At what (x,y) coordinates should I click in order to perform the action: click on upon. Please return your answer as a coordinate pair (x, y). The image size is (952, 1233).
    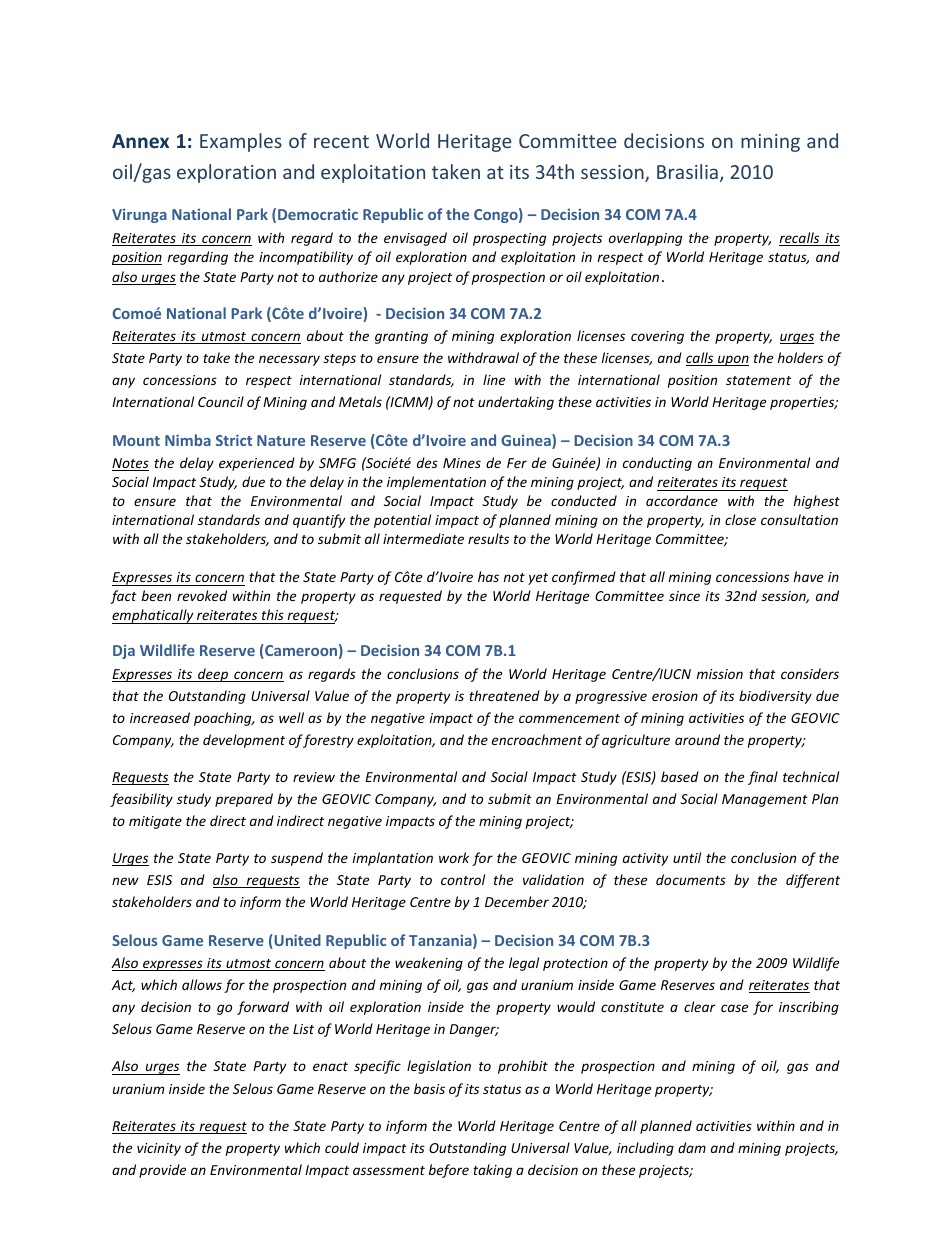
    Looking at the image, I should click on (732, 360).
